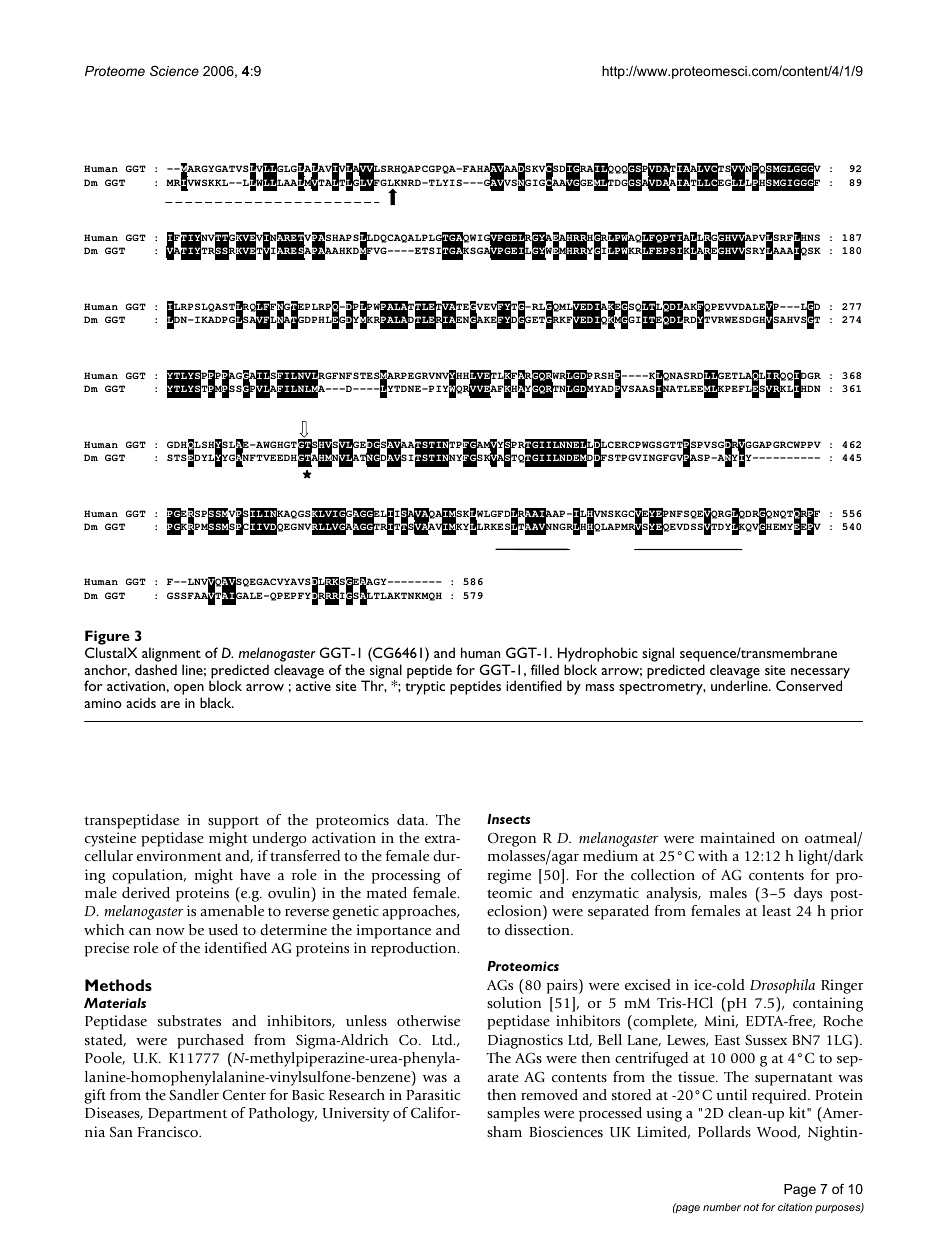 The image size is (952, 1237). Describe the element at coordinates (525, 1041) in the image. I see `Diagnostics` at that location.
